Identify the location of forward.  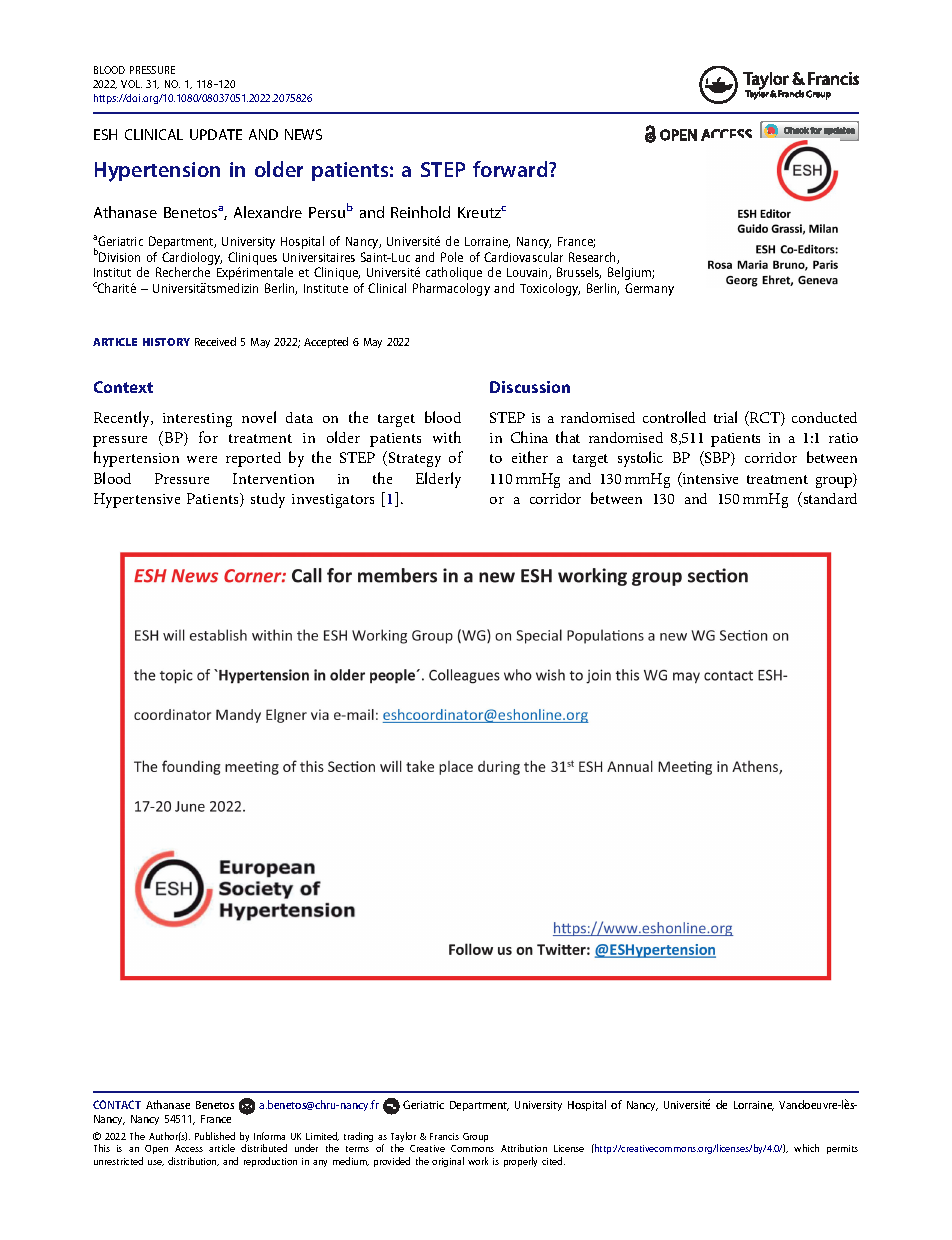
(511, 169).
